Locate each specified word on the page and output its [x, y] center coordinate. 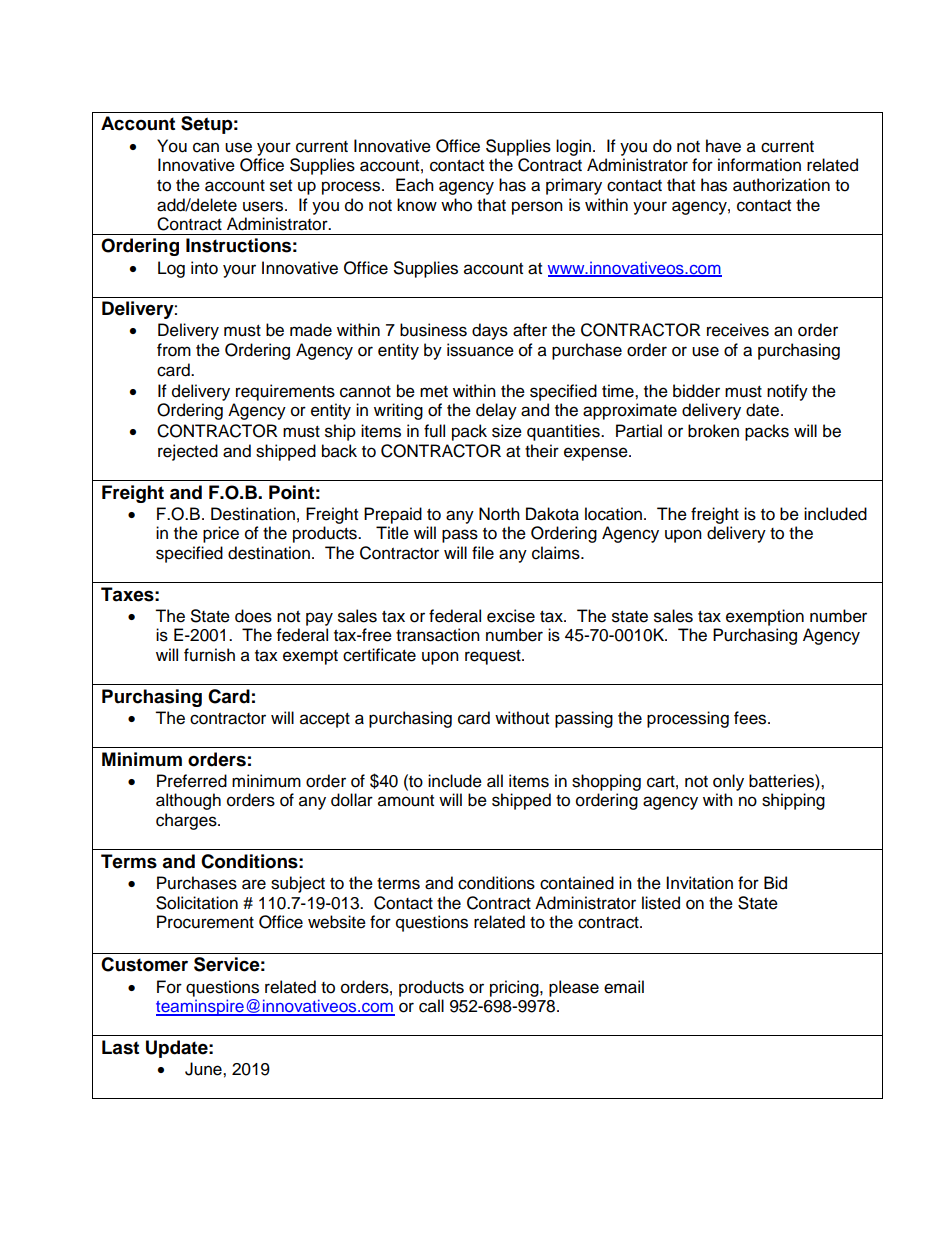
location [613, 514]
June [204, 1069]
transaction [438, 635]
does [253, 616]
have [723, 146]
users [264, 206]
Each [415, 185]
